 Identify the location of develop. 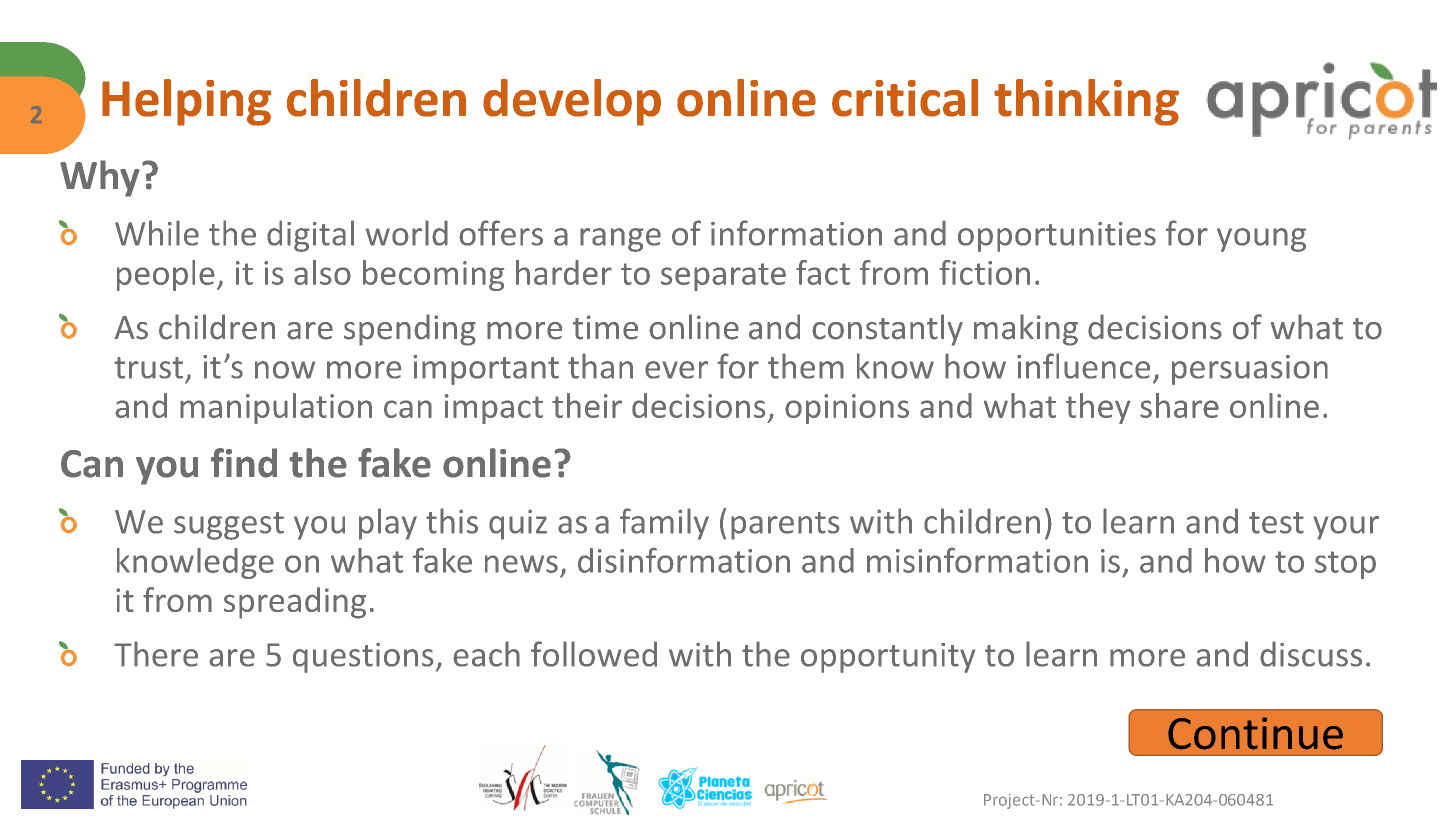
(572, 102).
